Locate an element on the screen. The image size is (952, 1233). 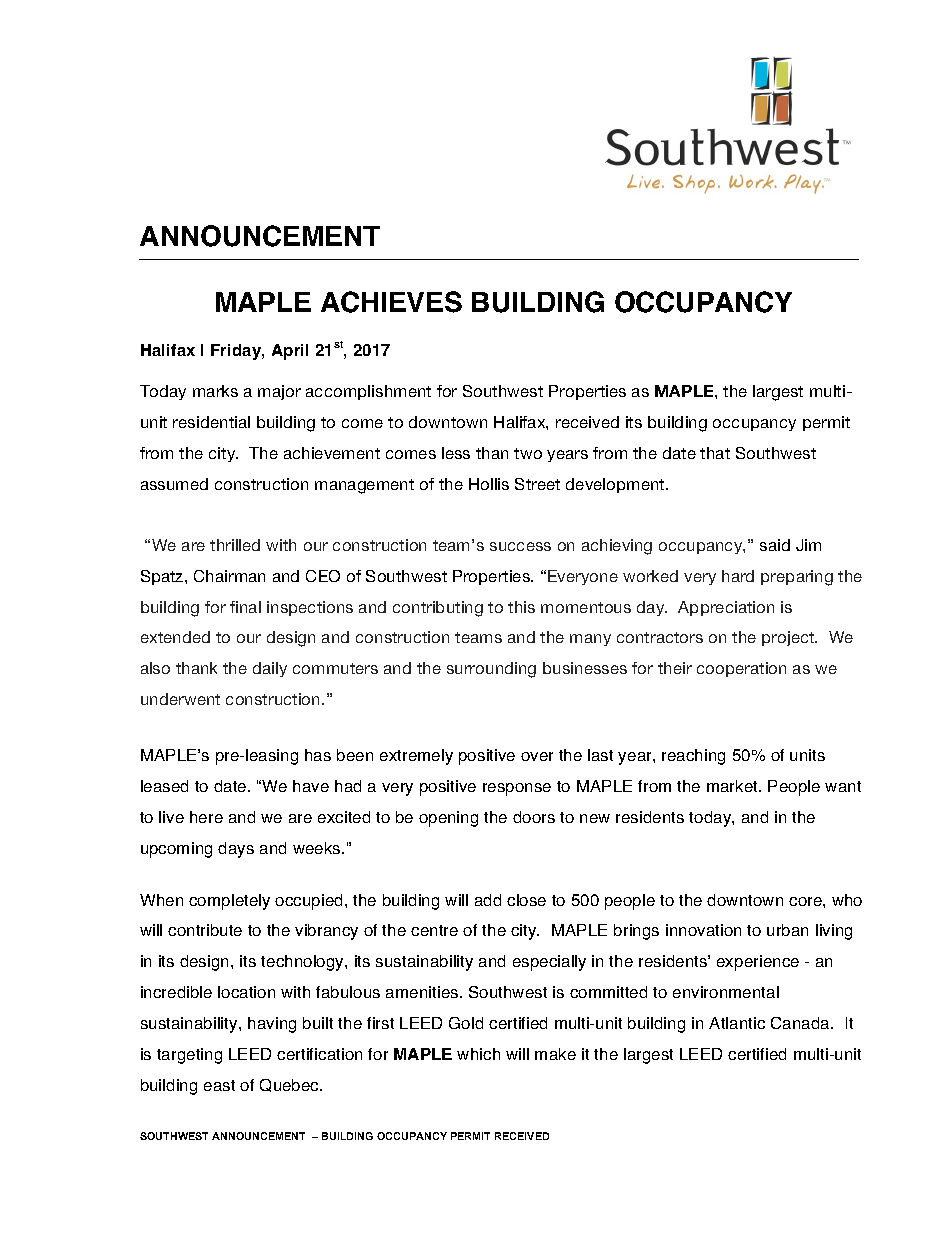
that is located at coordinates (715, 453).
